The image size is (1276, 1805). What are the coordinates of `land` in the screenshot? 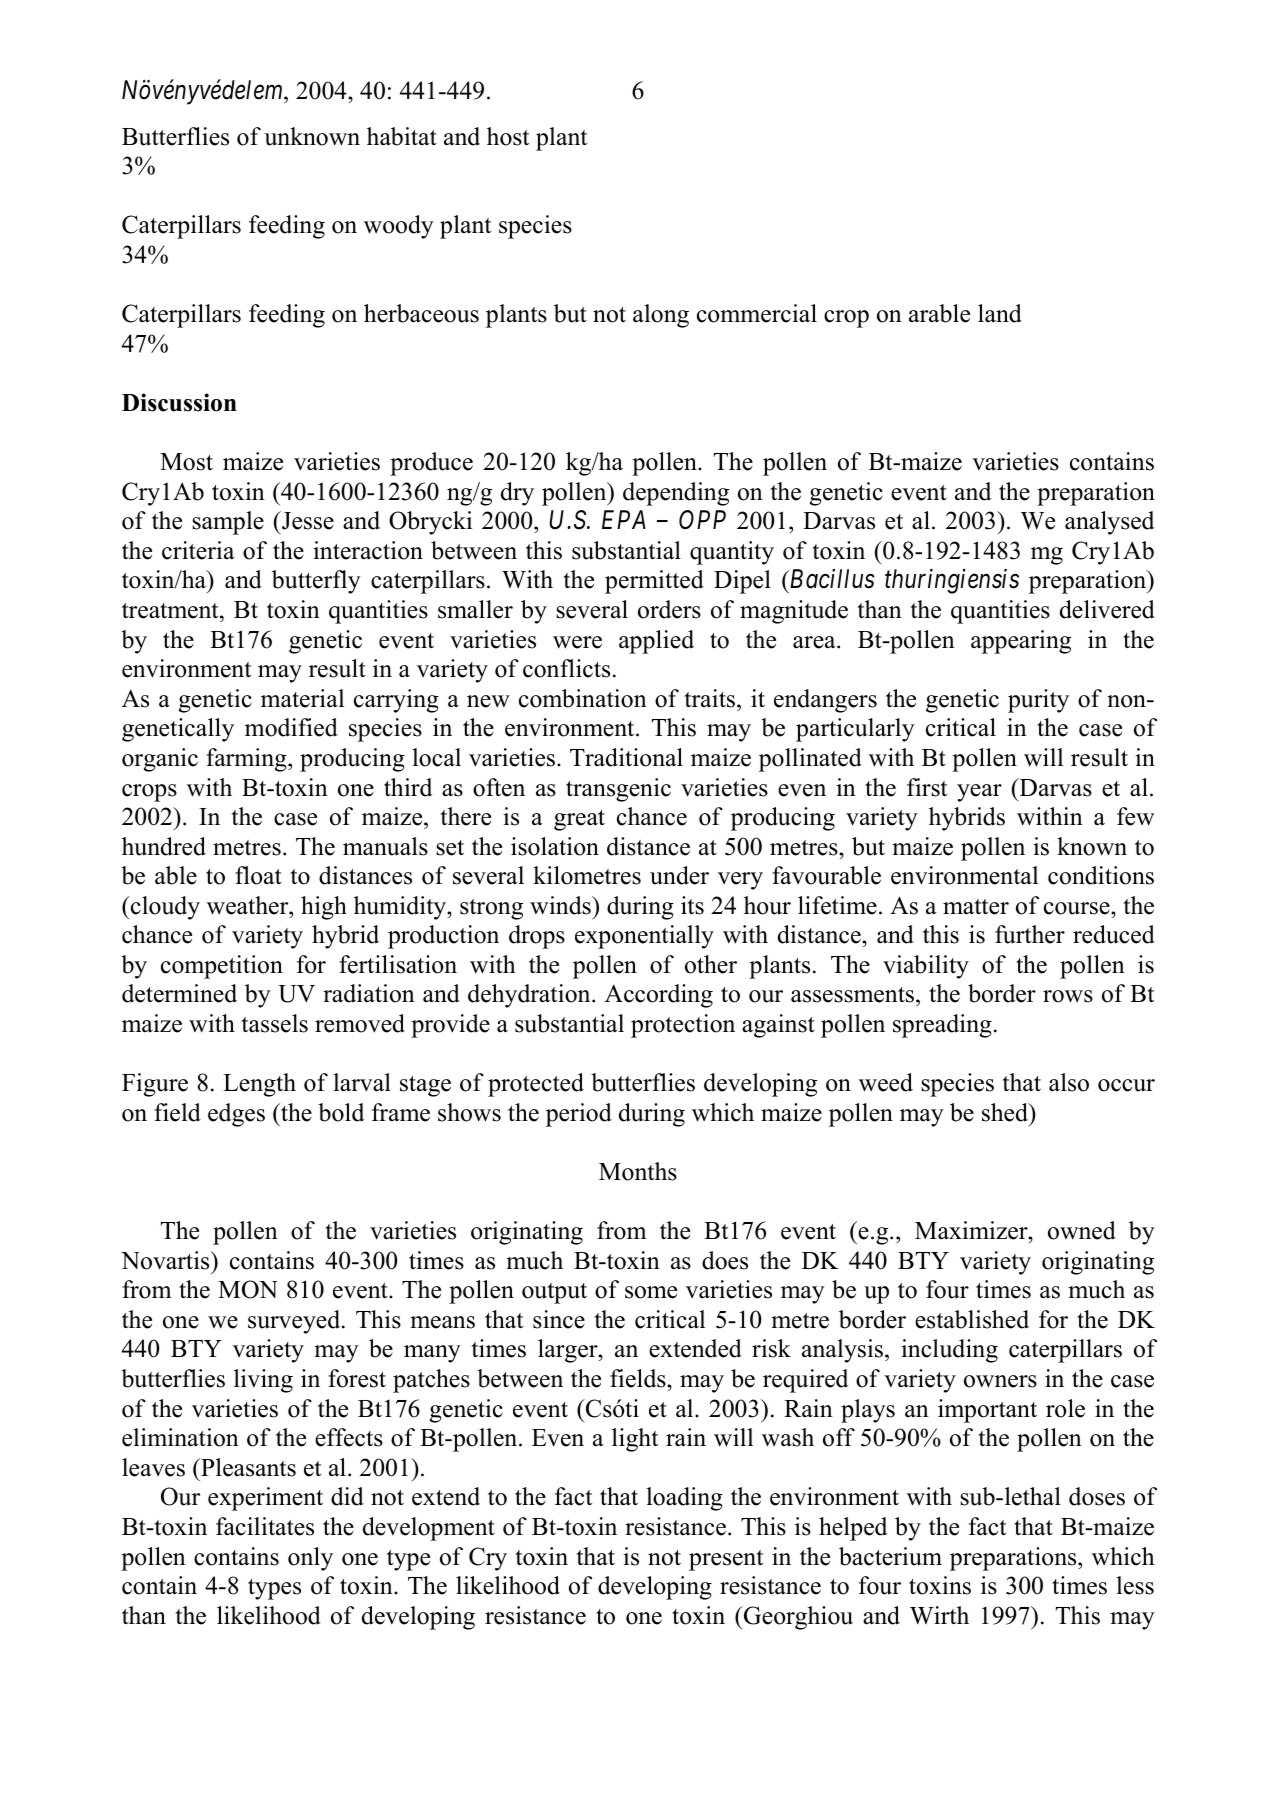 It's located at (1000, 313).
